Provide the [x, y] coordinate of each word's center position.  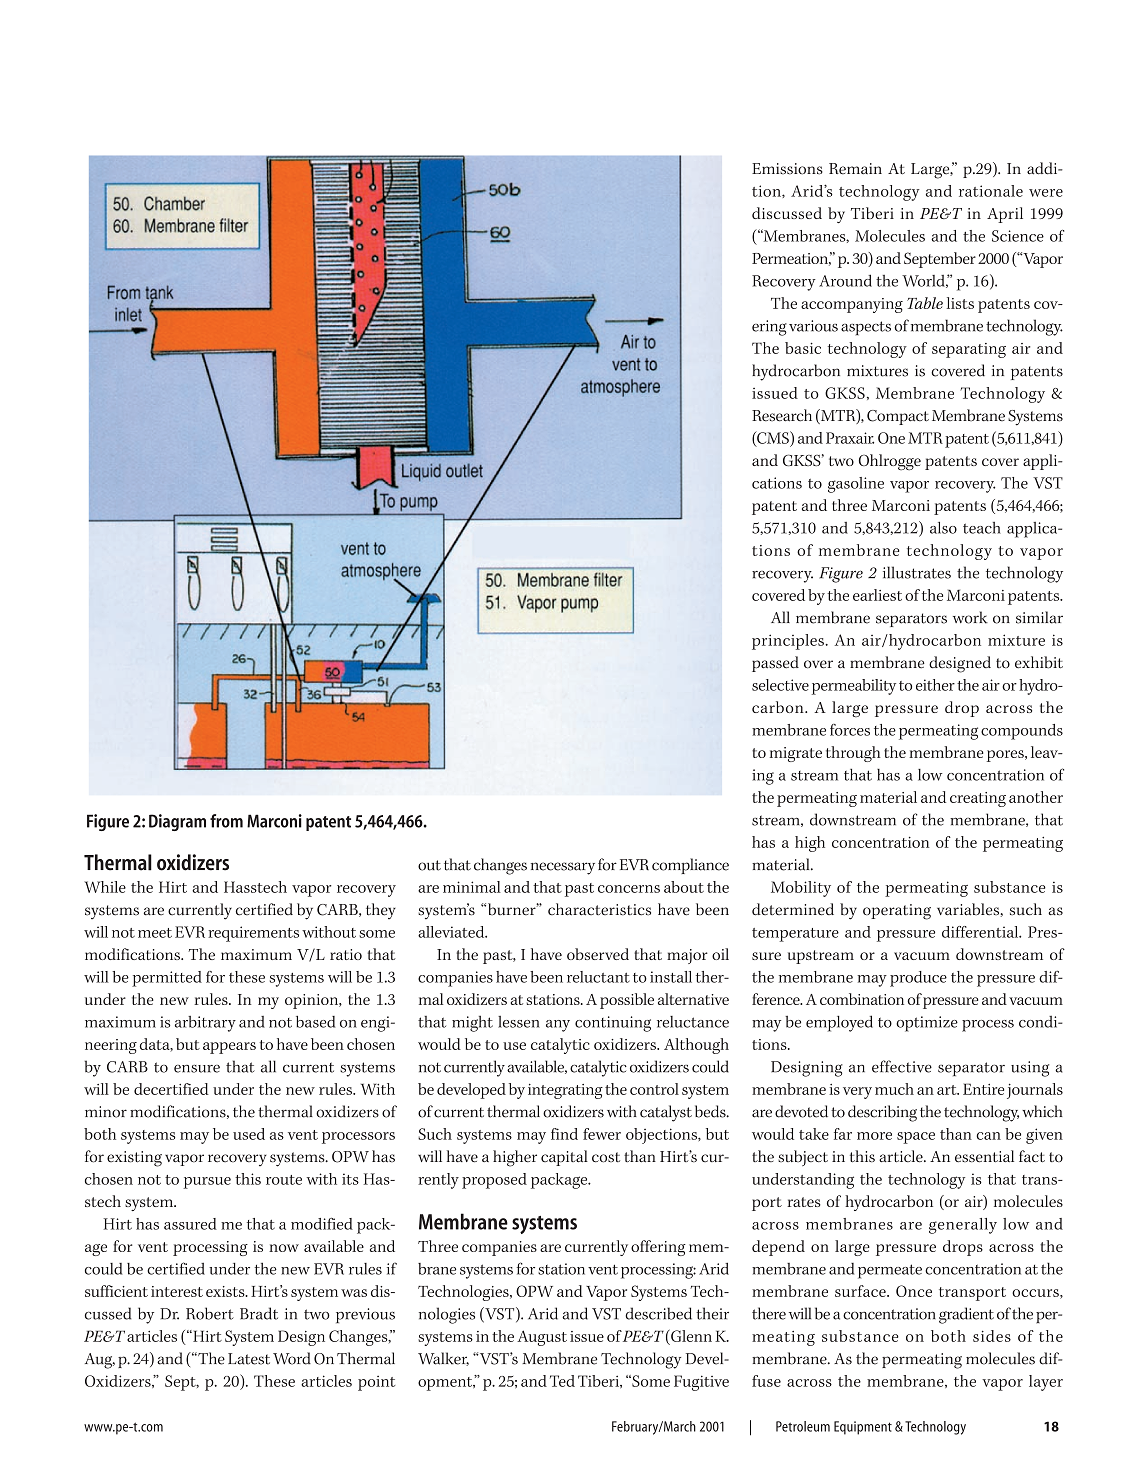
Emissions [787, 169]
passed [775, 664]
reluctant [598, 977]
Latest [249, 1359]
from [226, 821]
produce [918, 979]
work [970, 617]
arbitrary [205, 1024]
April [1005, 215]
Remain [855, 169]
